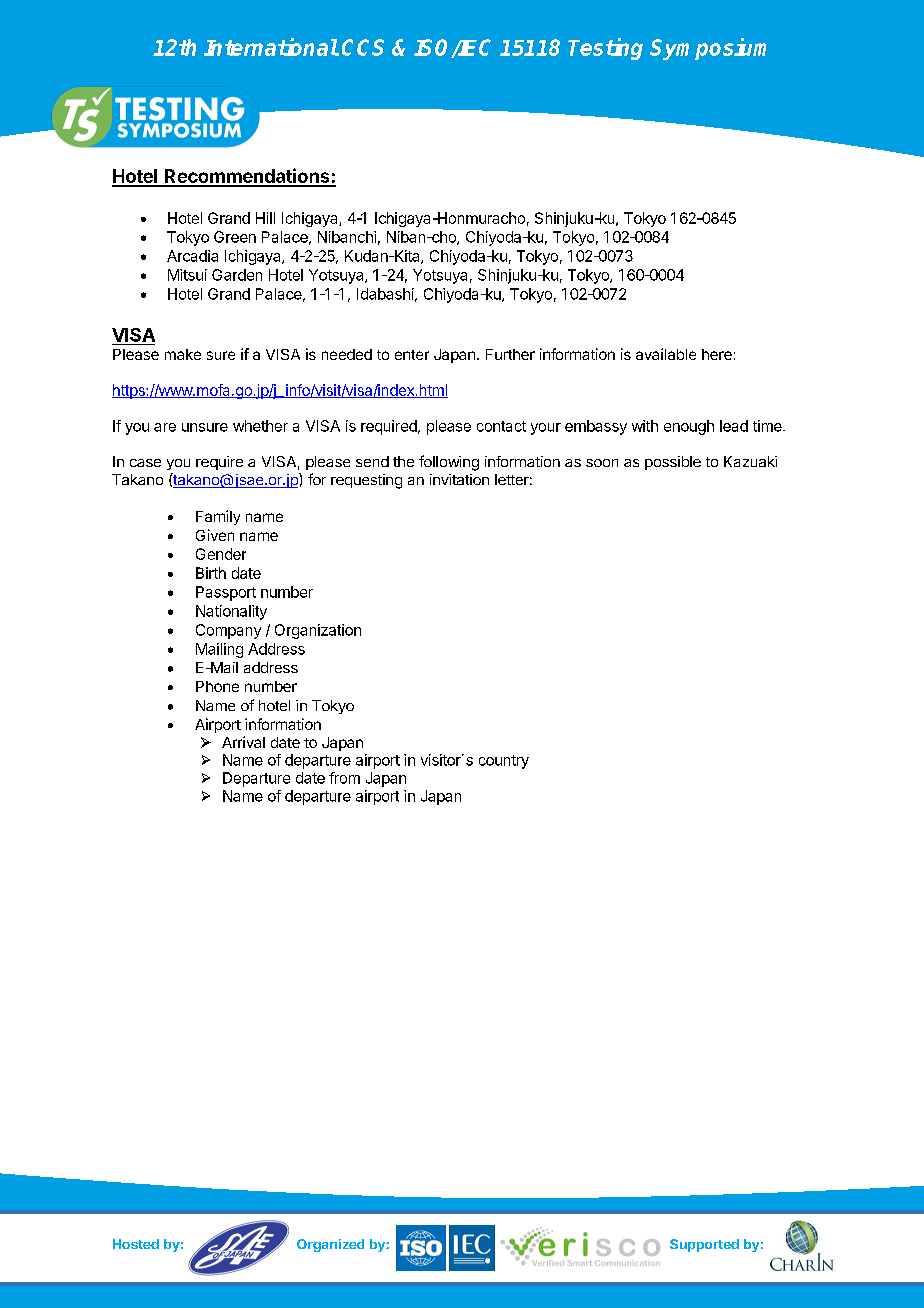 This page has width=924, height=1308. I want to click on are, so click(165, 427).
